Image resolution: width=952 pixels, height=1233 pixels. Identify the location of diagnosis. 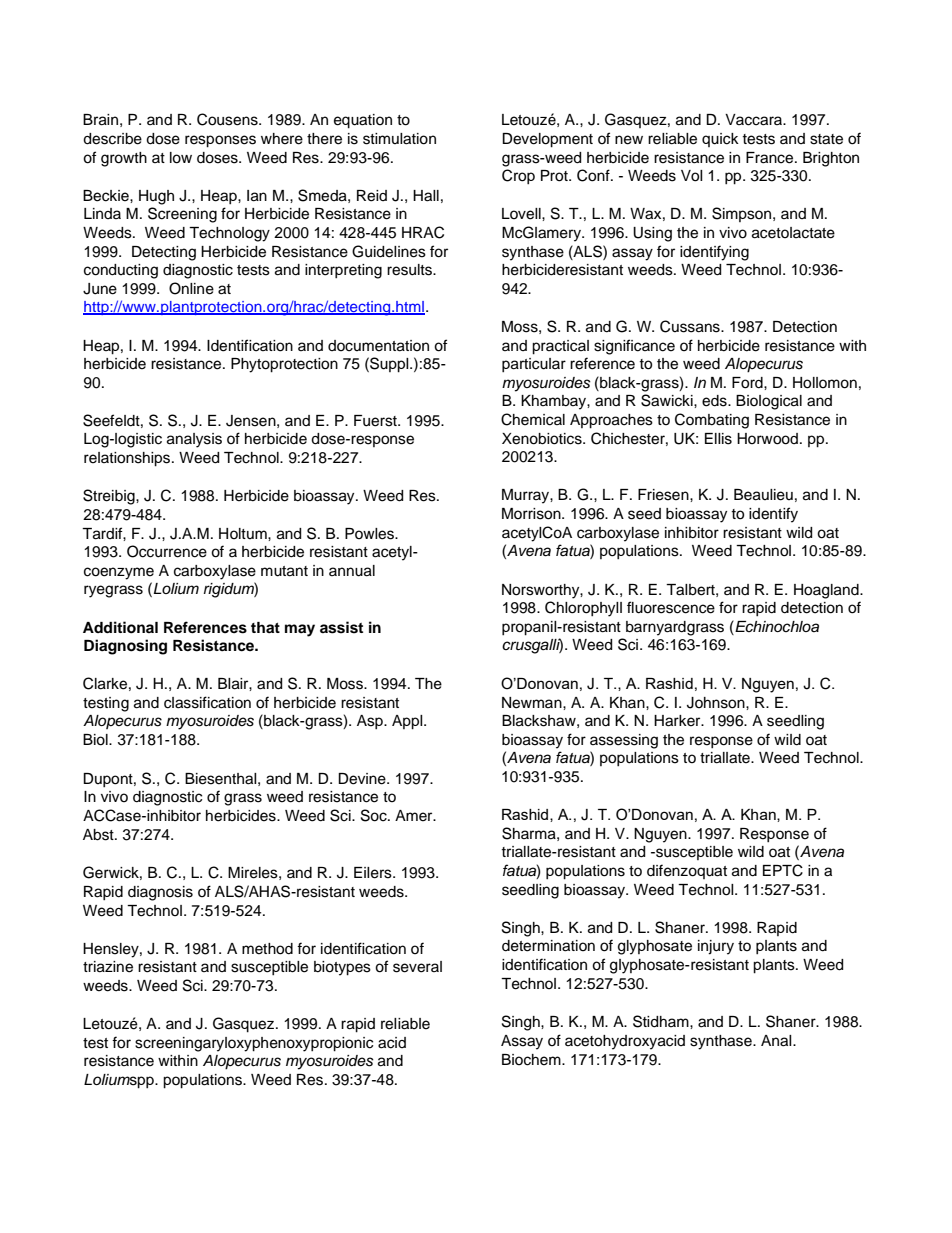
(160, 893).
